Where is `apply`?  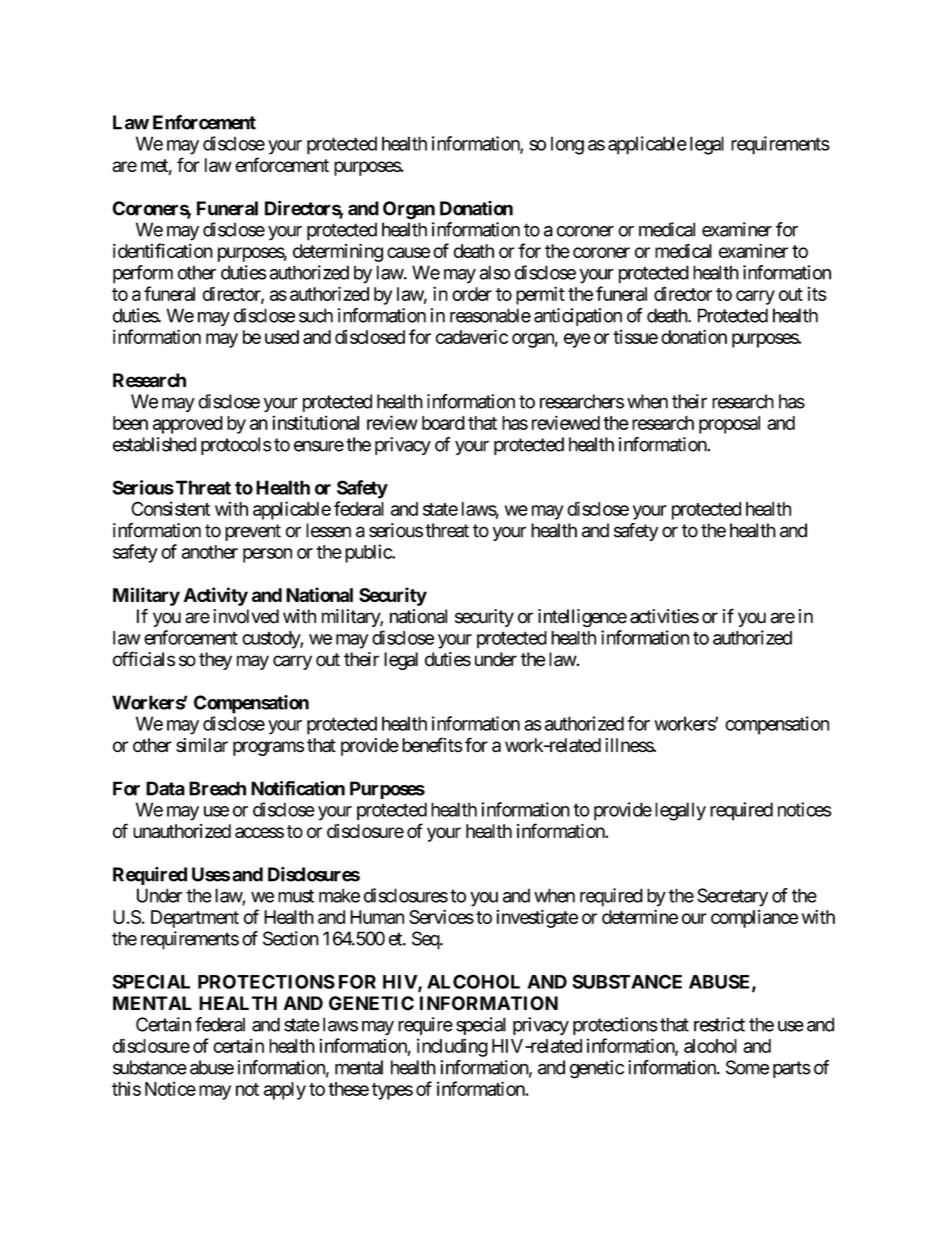
apply is located at coordinates (285, 1091).
